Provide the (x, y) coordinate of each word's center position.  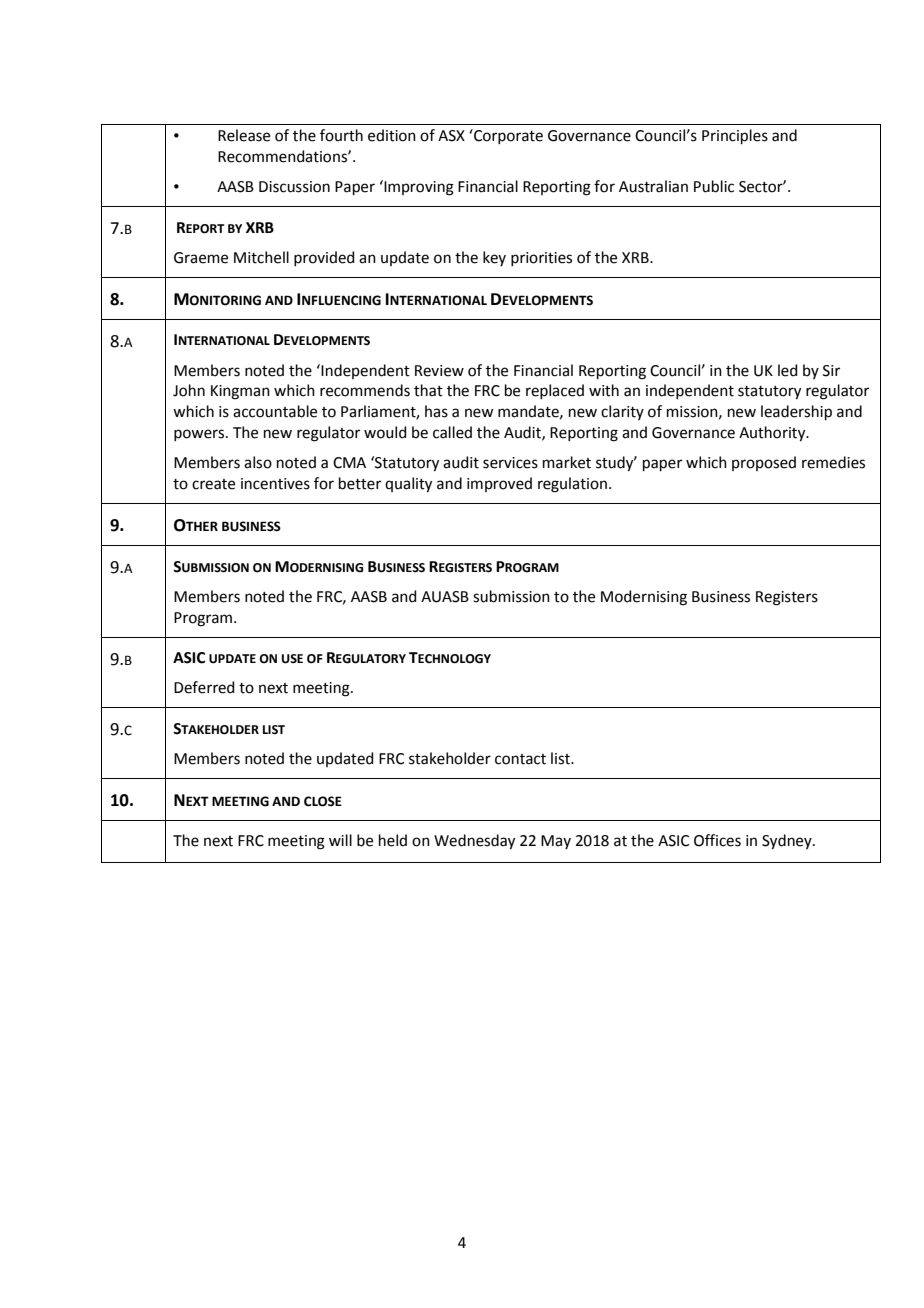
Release (244, 135)
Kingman (240, 392)
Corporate (507, 136)
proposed (764, 463)
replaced (555, 391)
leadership (796, 412)
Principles (735, 136)
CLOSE (323, 801)
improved (499, 484)
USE (292, 659)
